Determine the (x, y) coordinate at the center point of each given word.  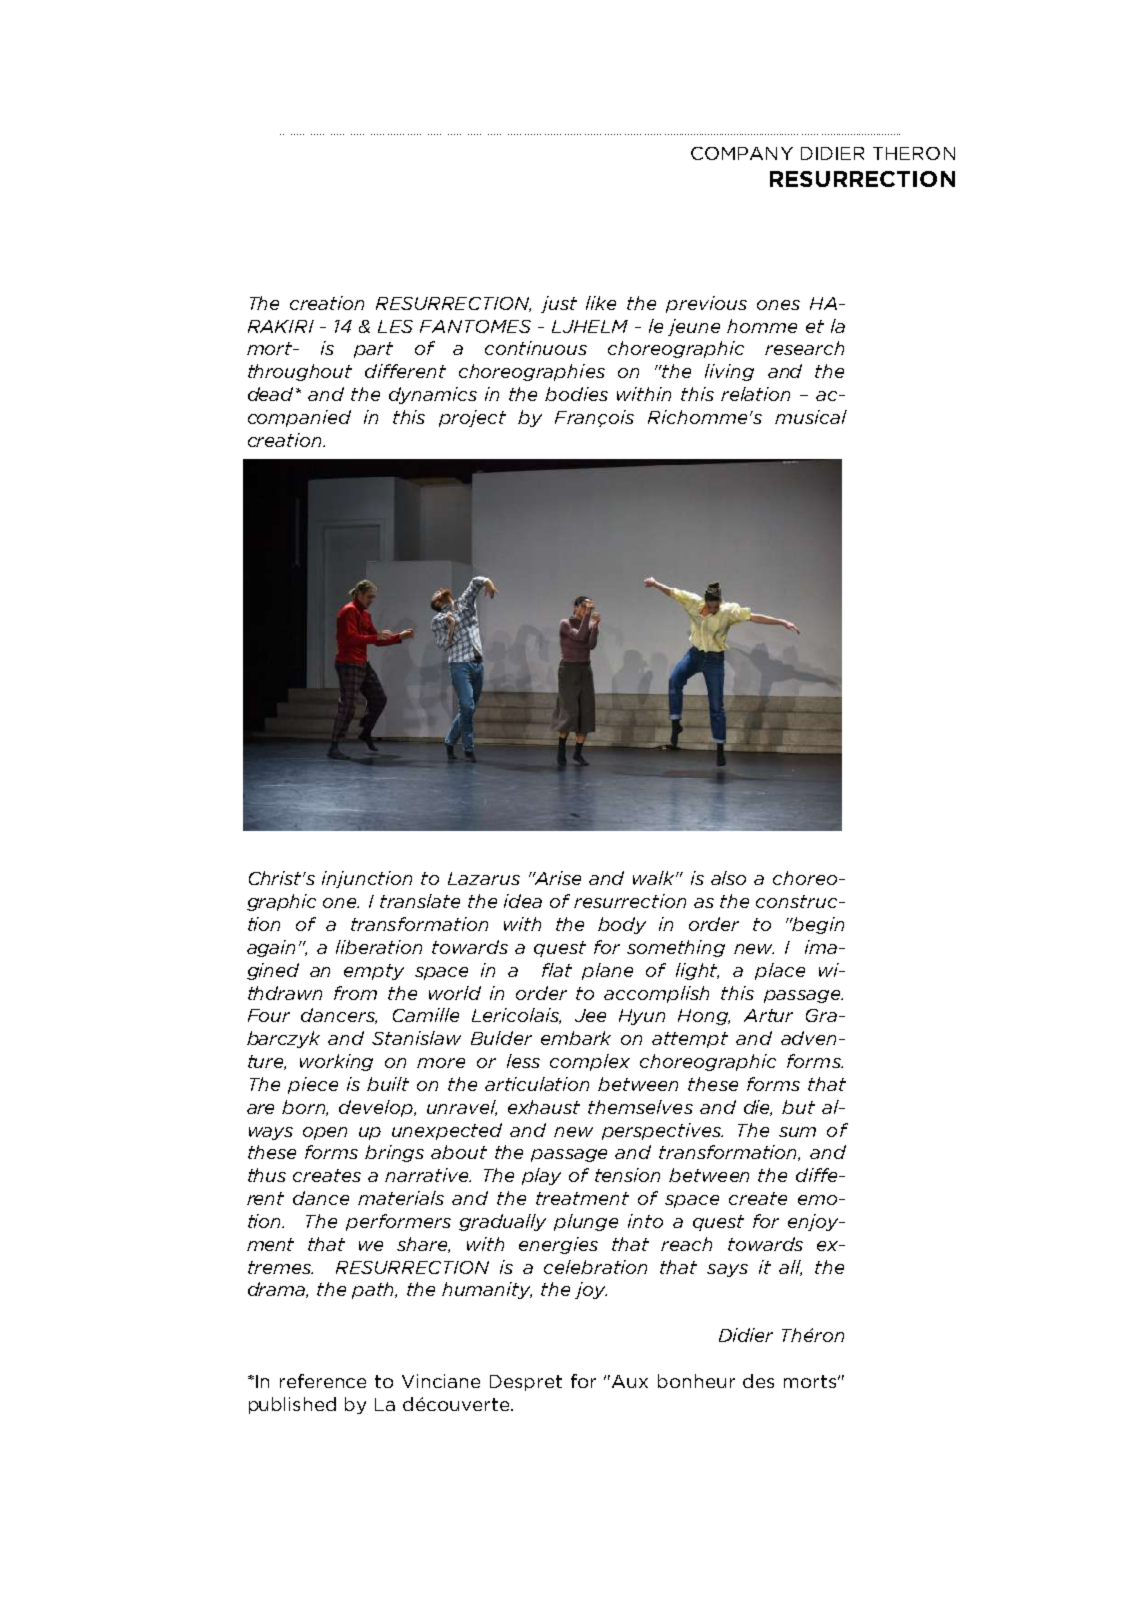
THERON (914, 153)
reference (323, 1381)
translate (420, 901)
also (728, 878)
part (373, 350)
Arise (557, 878)
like (601, 303)
